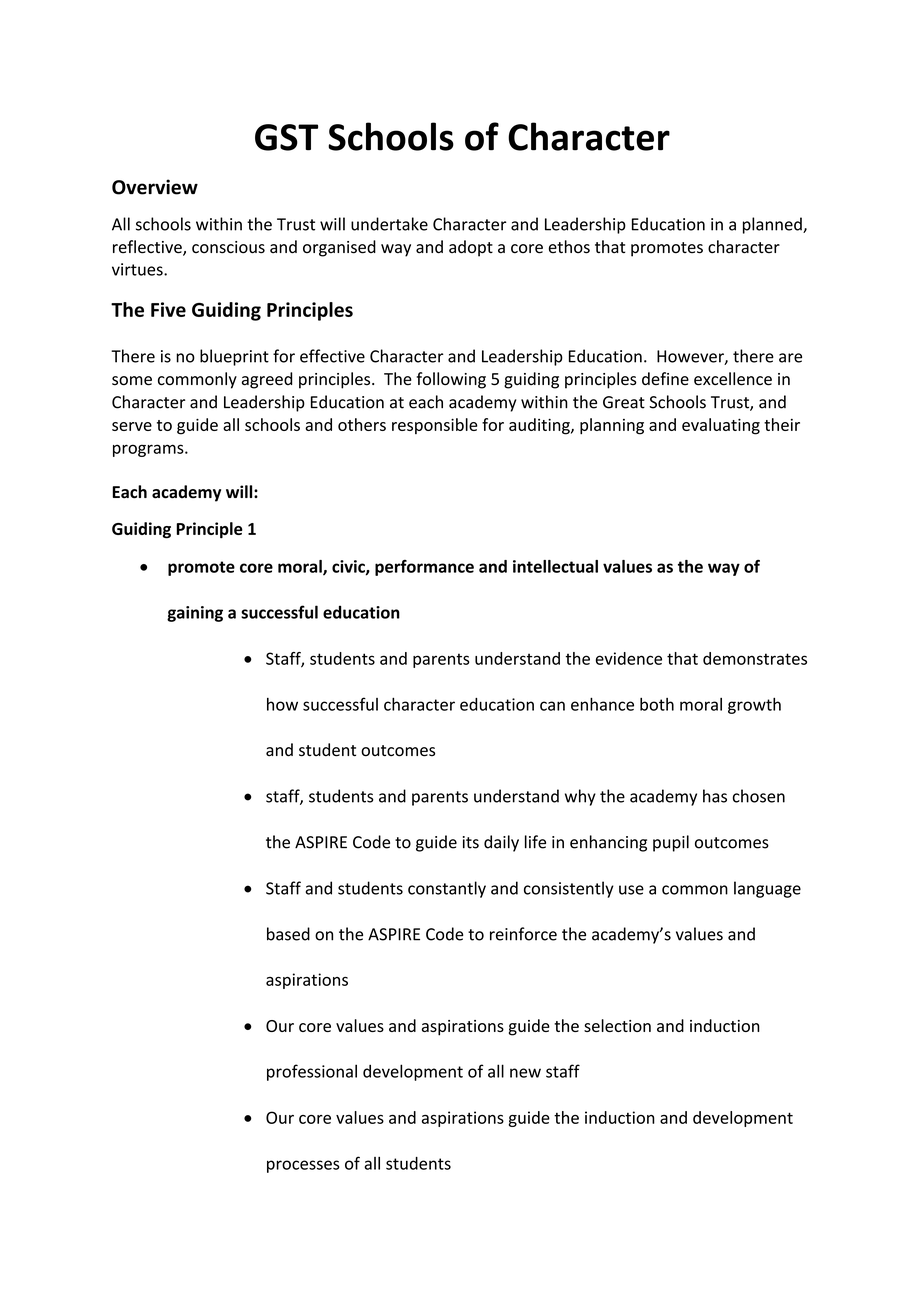  I want to click on planned, so click(773, 225).
